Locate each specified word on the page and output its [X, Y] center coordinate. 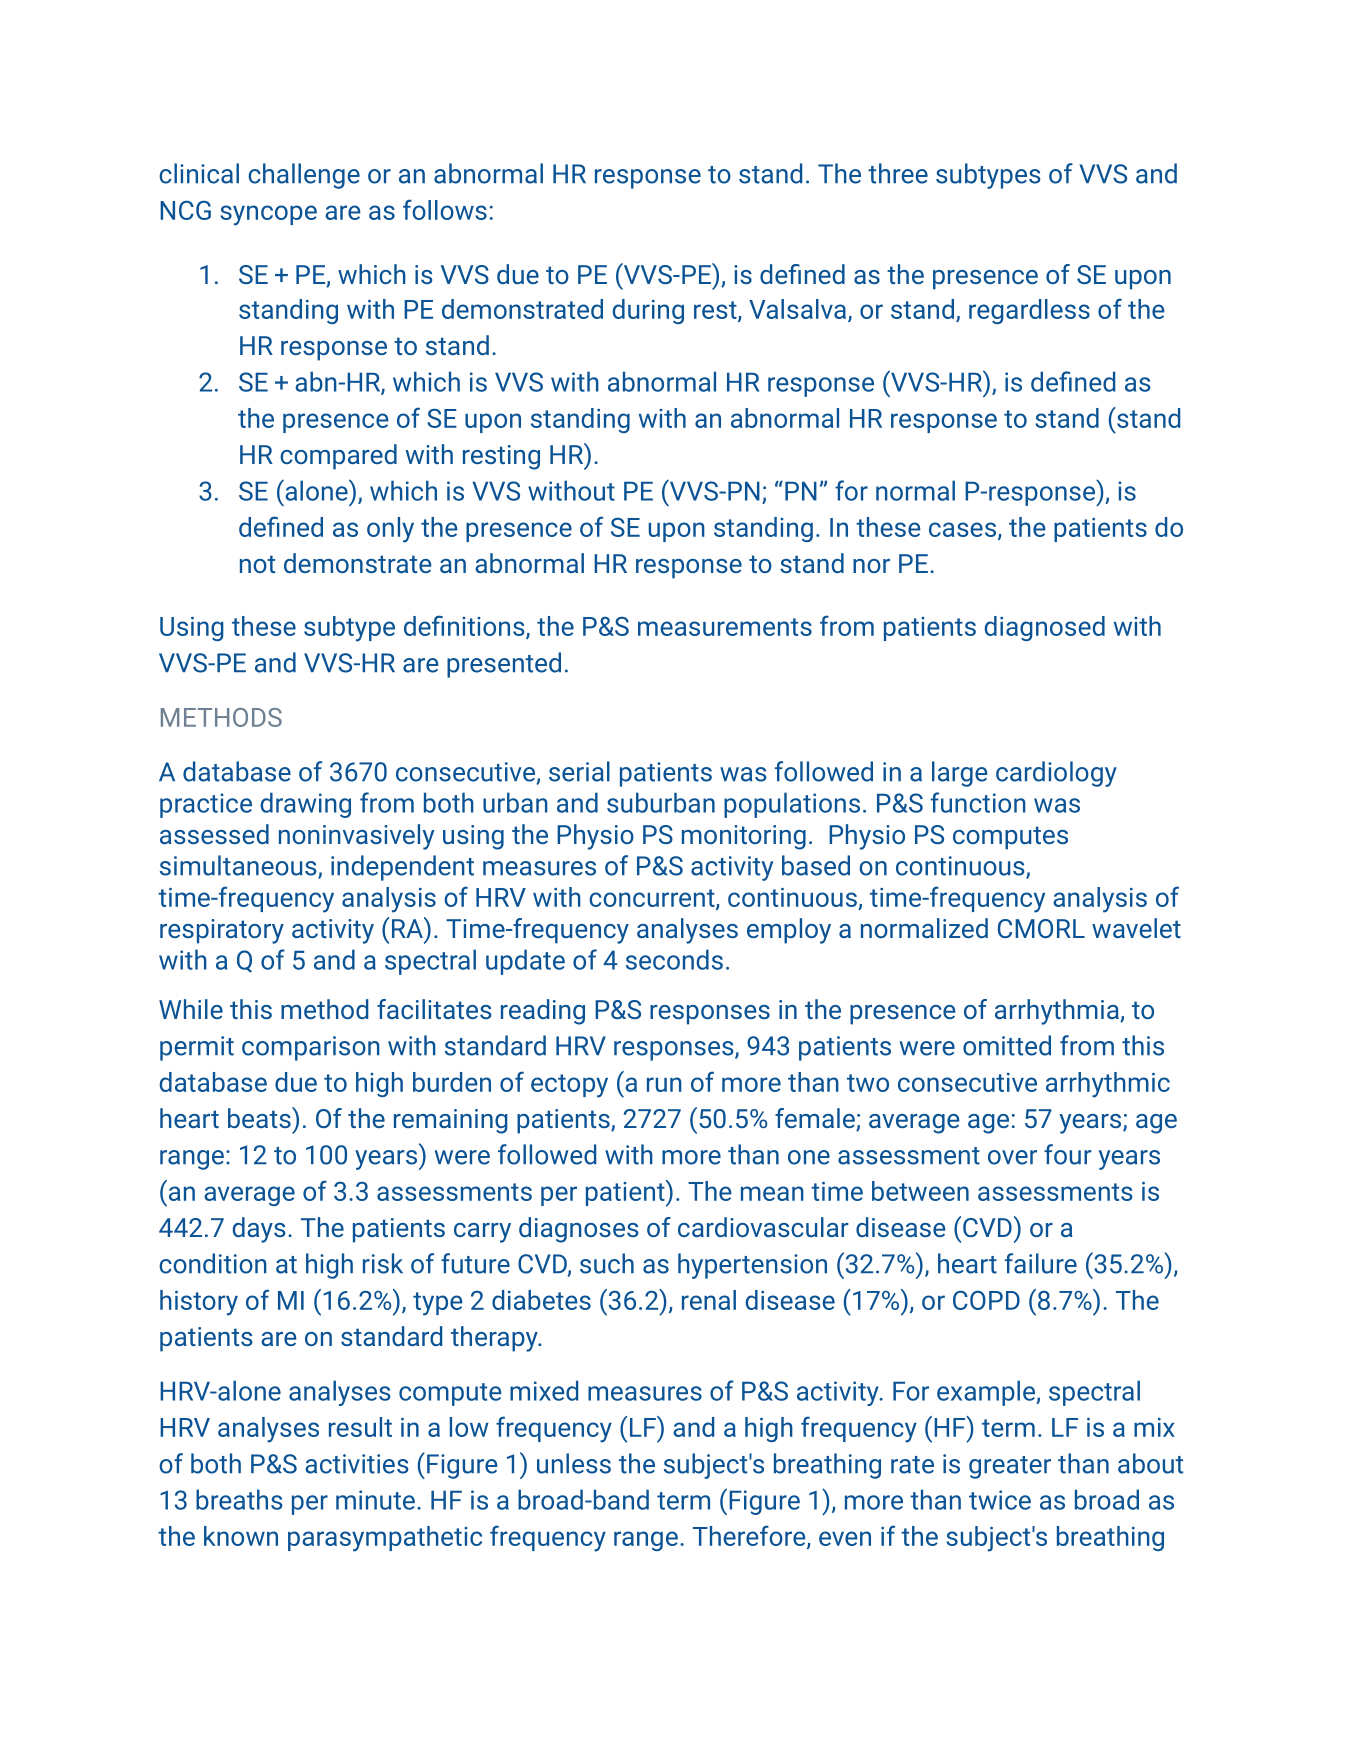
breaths [239, 1499]
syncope [268, 215]
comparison [311, 1048]
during [648, 311]
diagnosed [1045, 628]
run [664, 1084]
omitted [1007, 1045]
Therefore [750, 1537]
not [257, 564]
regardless [1029, 311]
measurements [725, 627]
